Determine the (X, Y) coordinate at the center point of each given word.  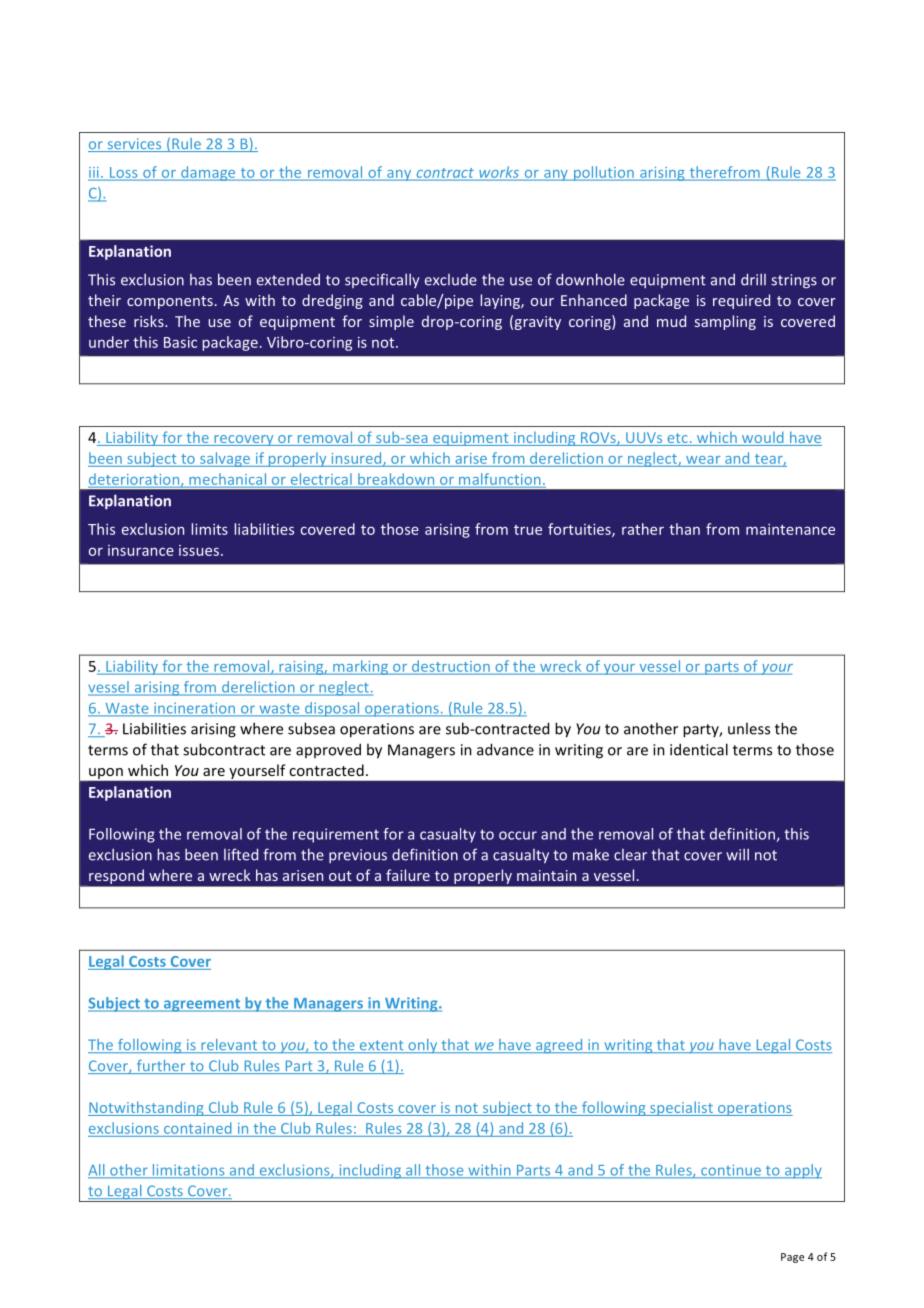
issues (199, 550)
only (423, 1046)
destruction (451, 667)
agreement (202, 1005)
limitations (188, 1171)
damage (208, 173)
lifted (241, 854)
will (737, 854)
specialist (681, 1108)
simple (391, 322)
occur (518, 835)
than (684, 529)
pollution (603, 173)
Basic (180, 342)
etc (677, 439)
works (499, 173)
